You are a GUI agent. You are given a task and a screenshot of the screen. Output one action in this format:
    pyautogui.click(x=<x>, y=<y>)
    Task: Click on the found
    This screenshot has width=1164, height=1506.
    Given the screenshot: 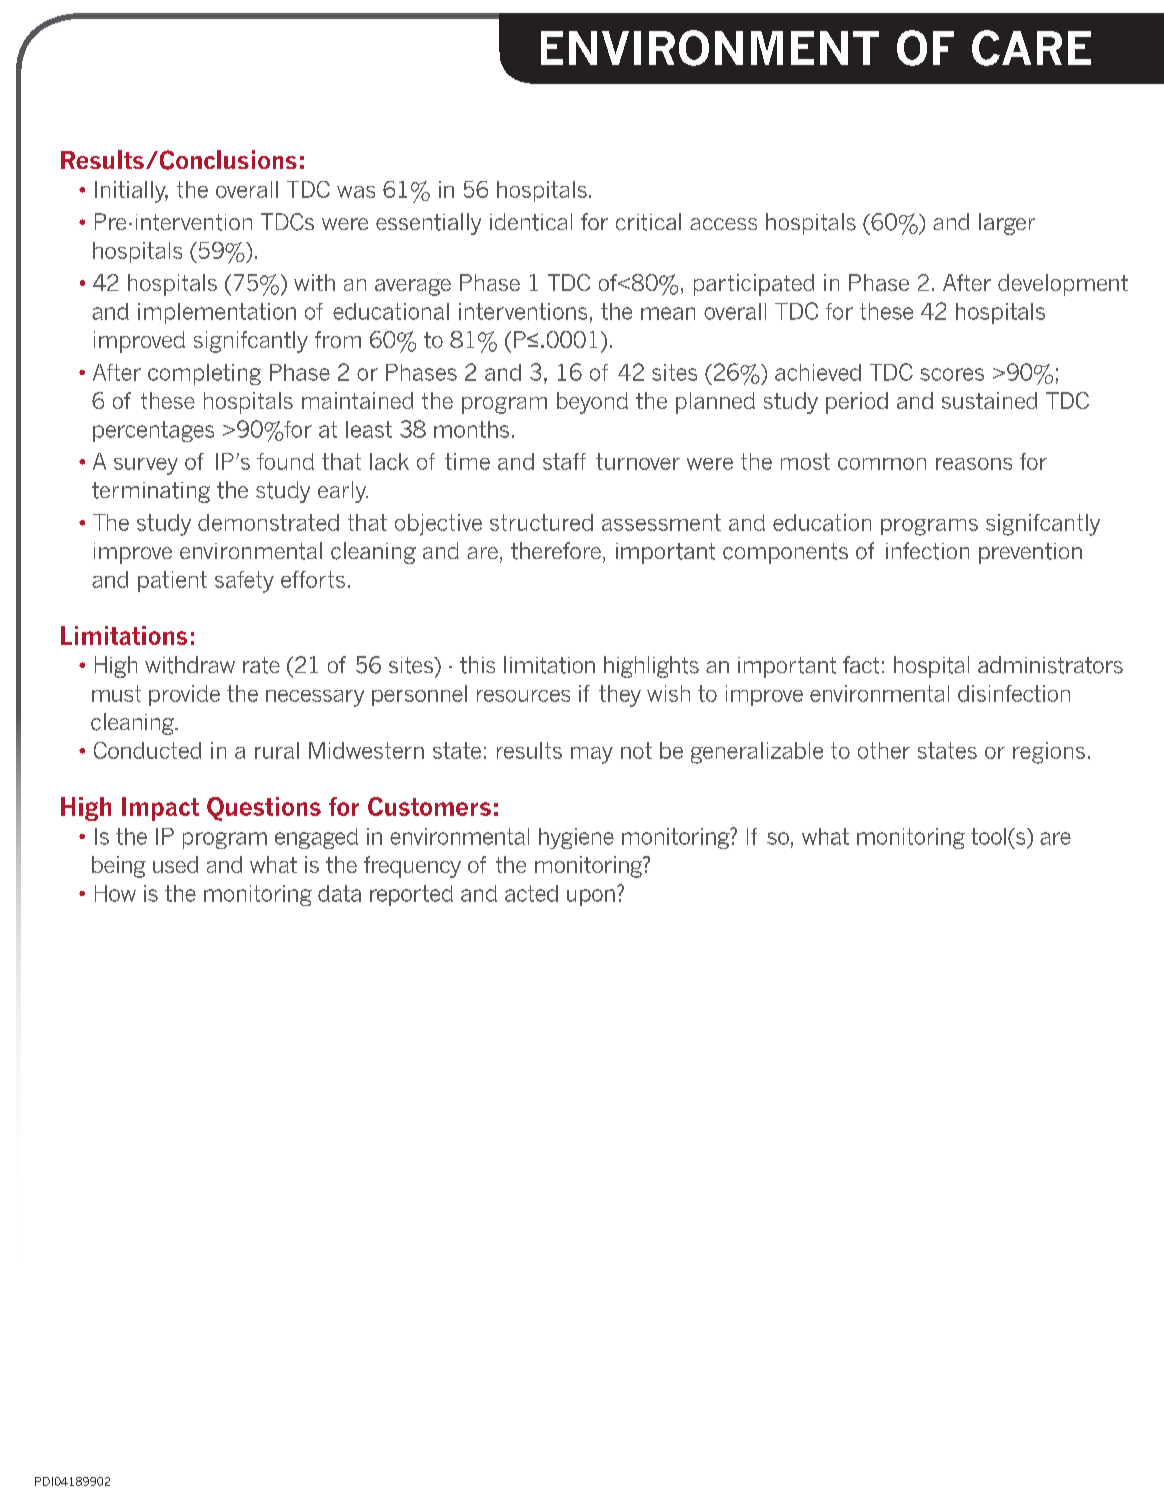 What is the action you would take?
    pyautogui.click(x=285, y=461)
